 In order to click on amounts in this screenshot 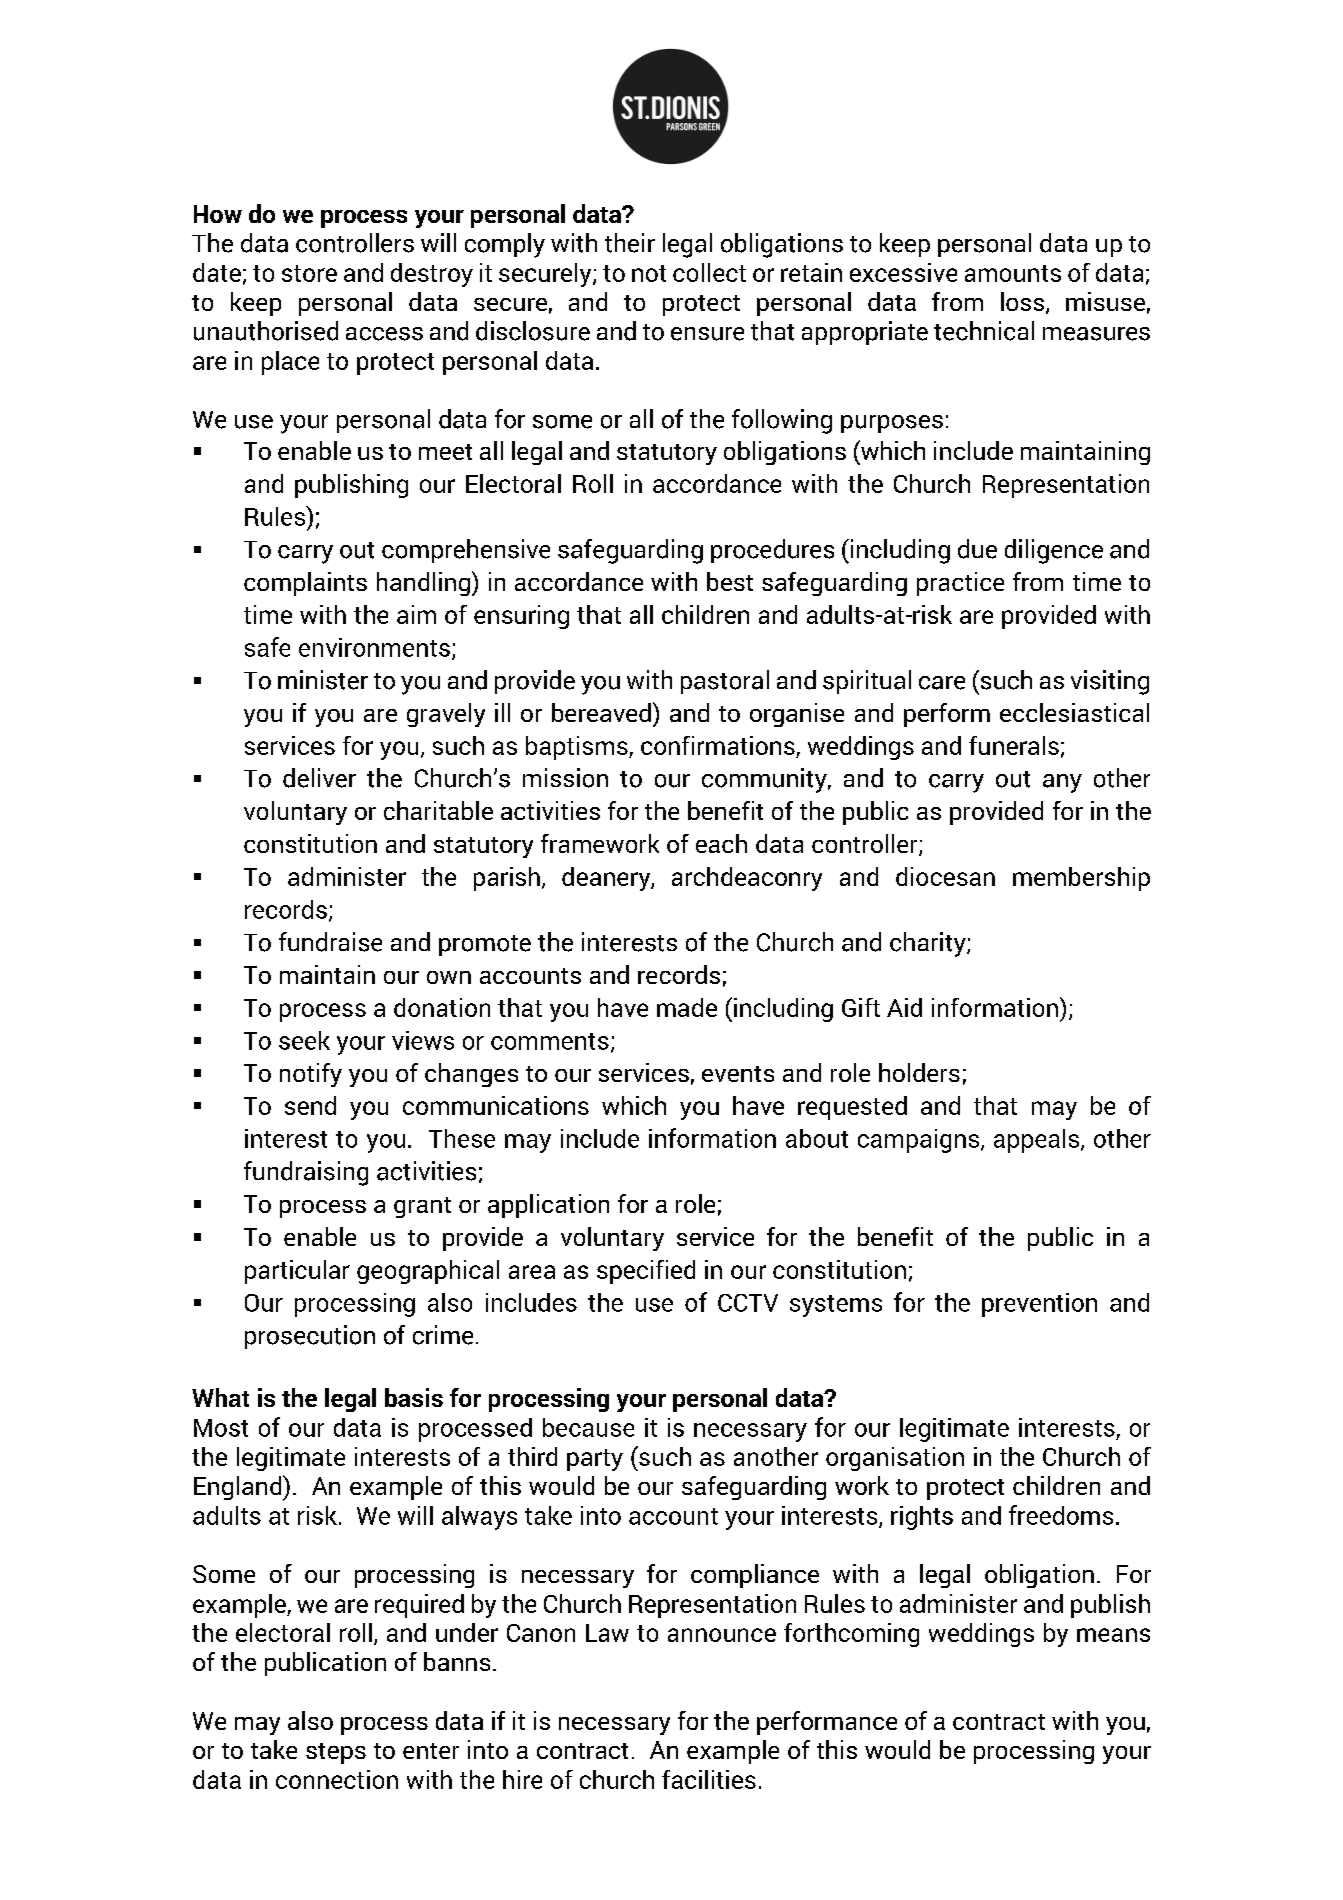, I will do `click(1013, 273)`.
